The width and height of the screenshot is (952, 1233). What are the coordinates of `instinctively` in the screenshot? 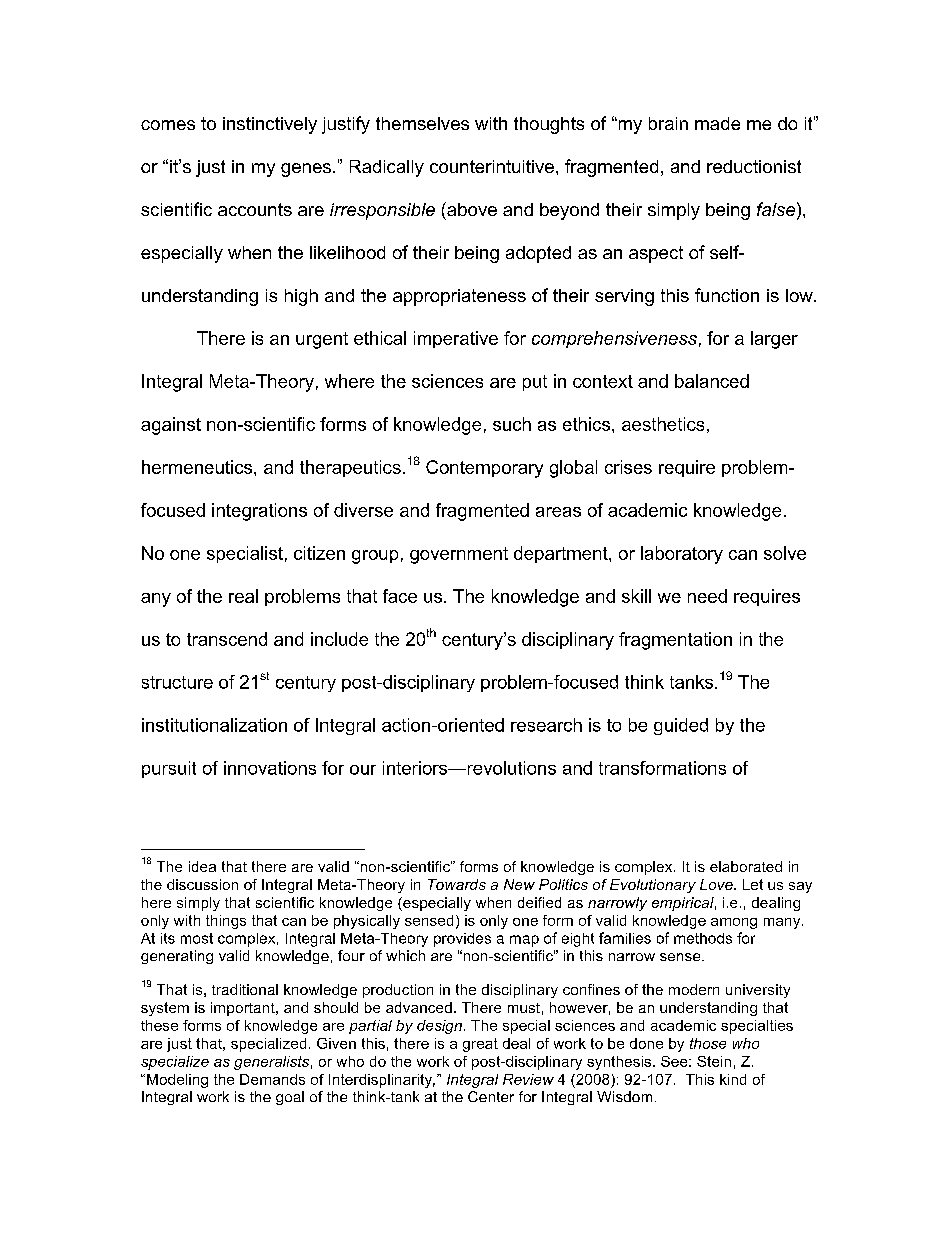 It's located at (270, 125).
